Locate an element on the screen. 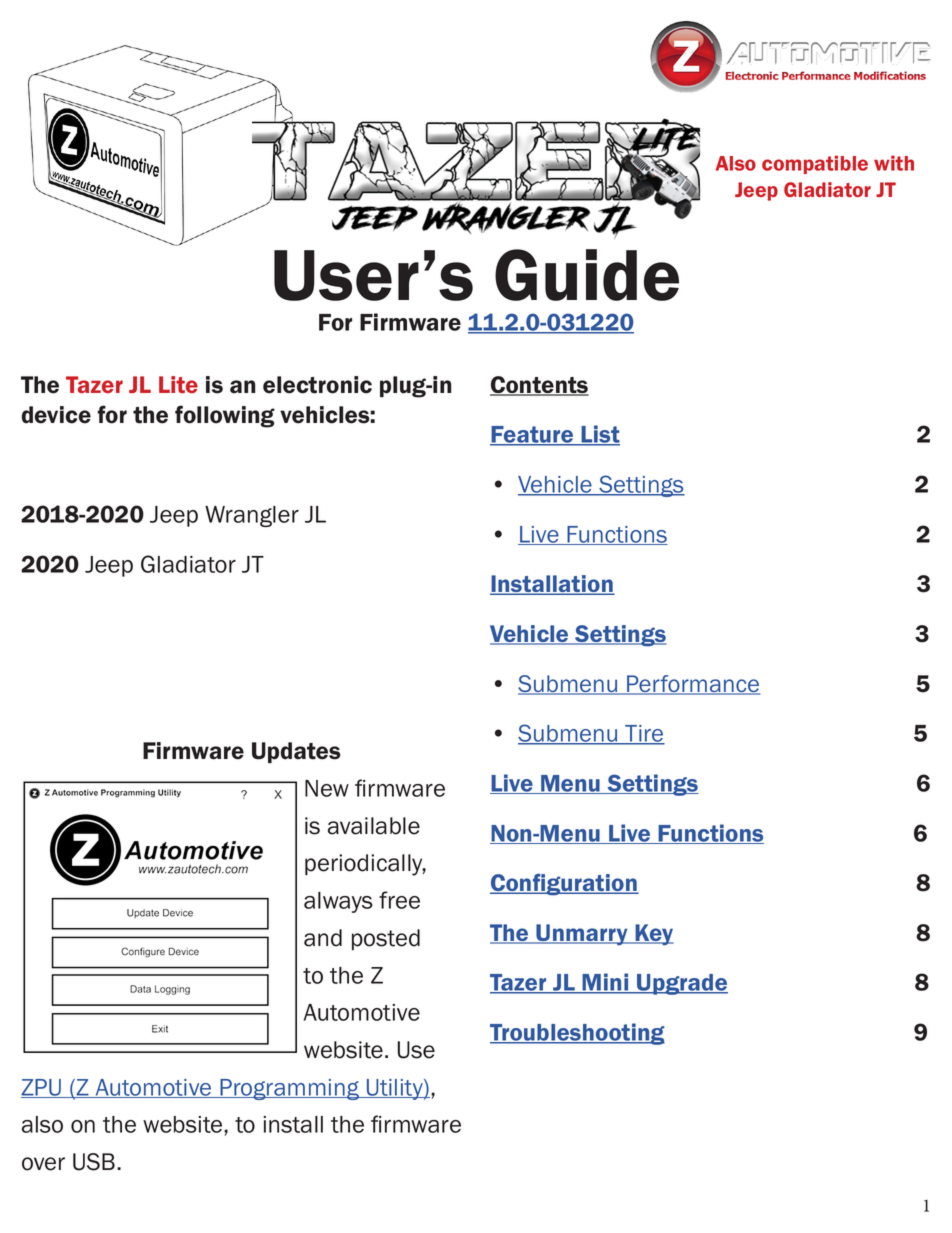 The image size is (952, 1233). Troubleshooting is located at coordinates (577, 1034).
